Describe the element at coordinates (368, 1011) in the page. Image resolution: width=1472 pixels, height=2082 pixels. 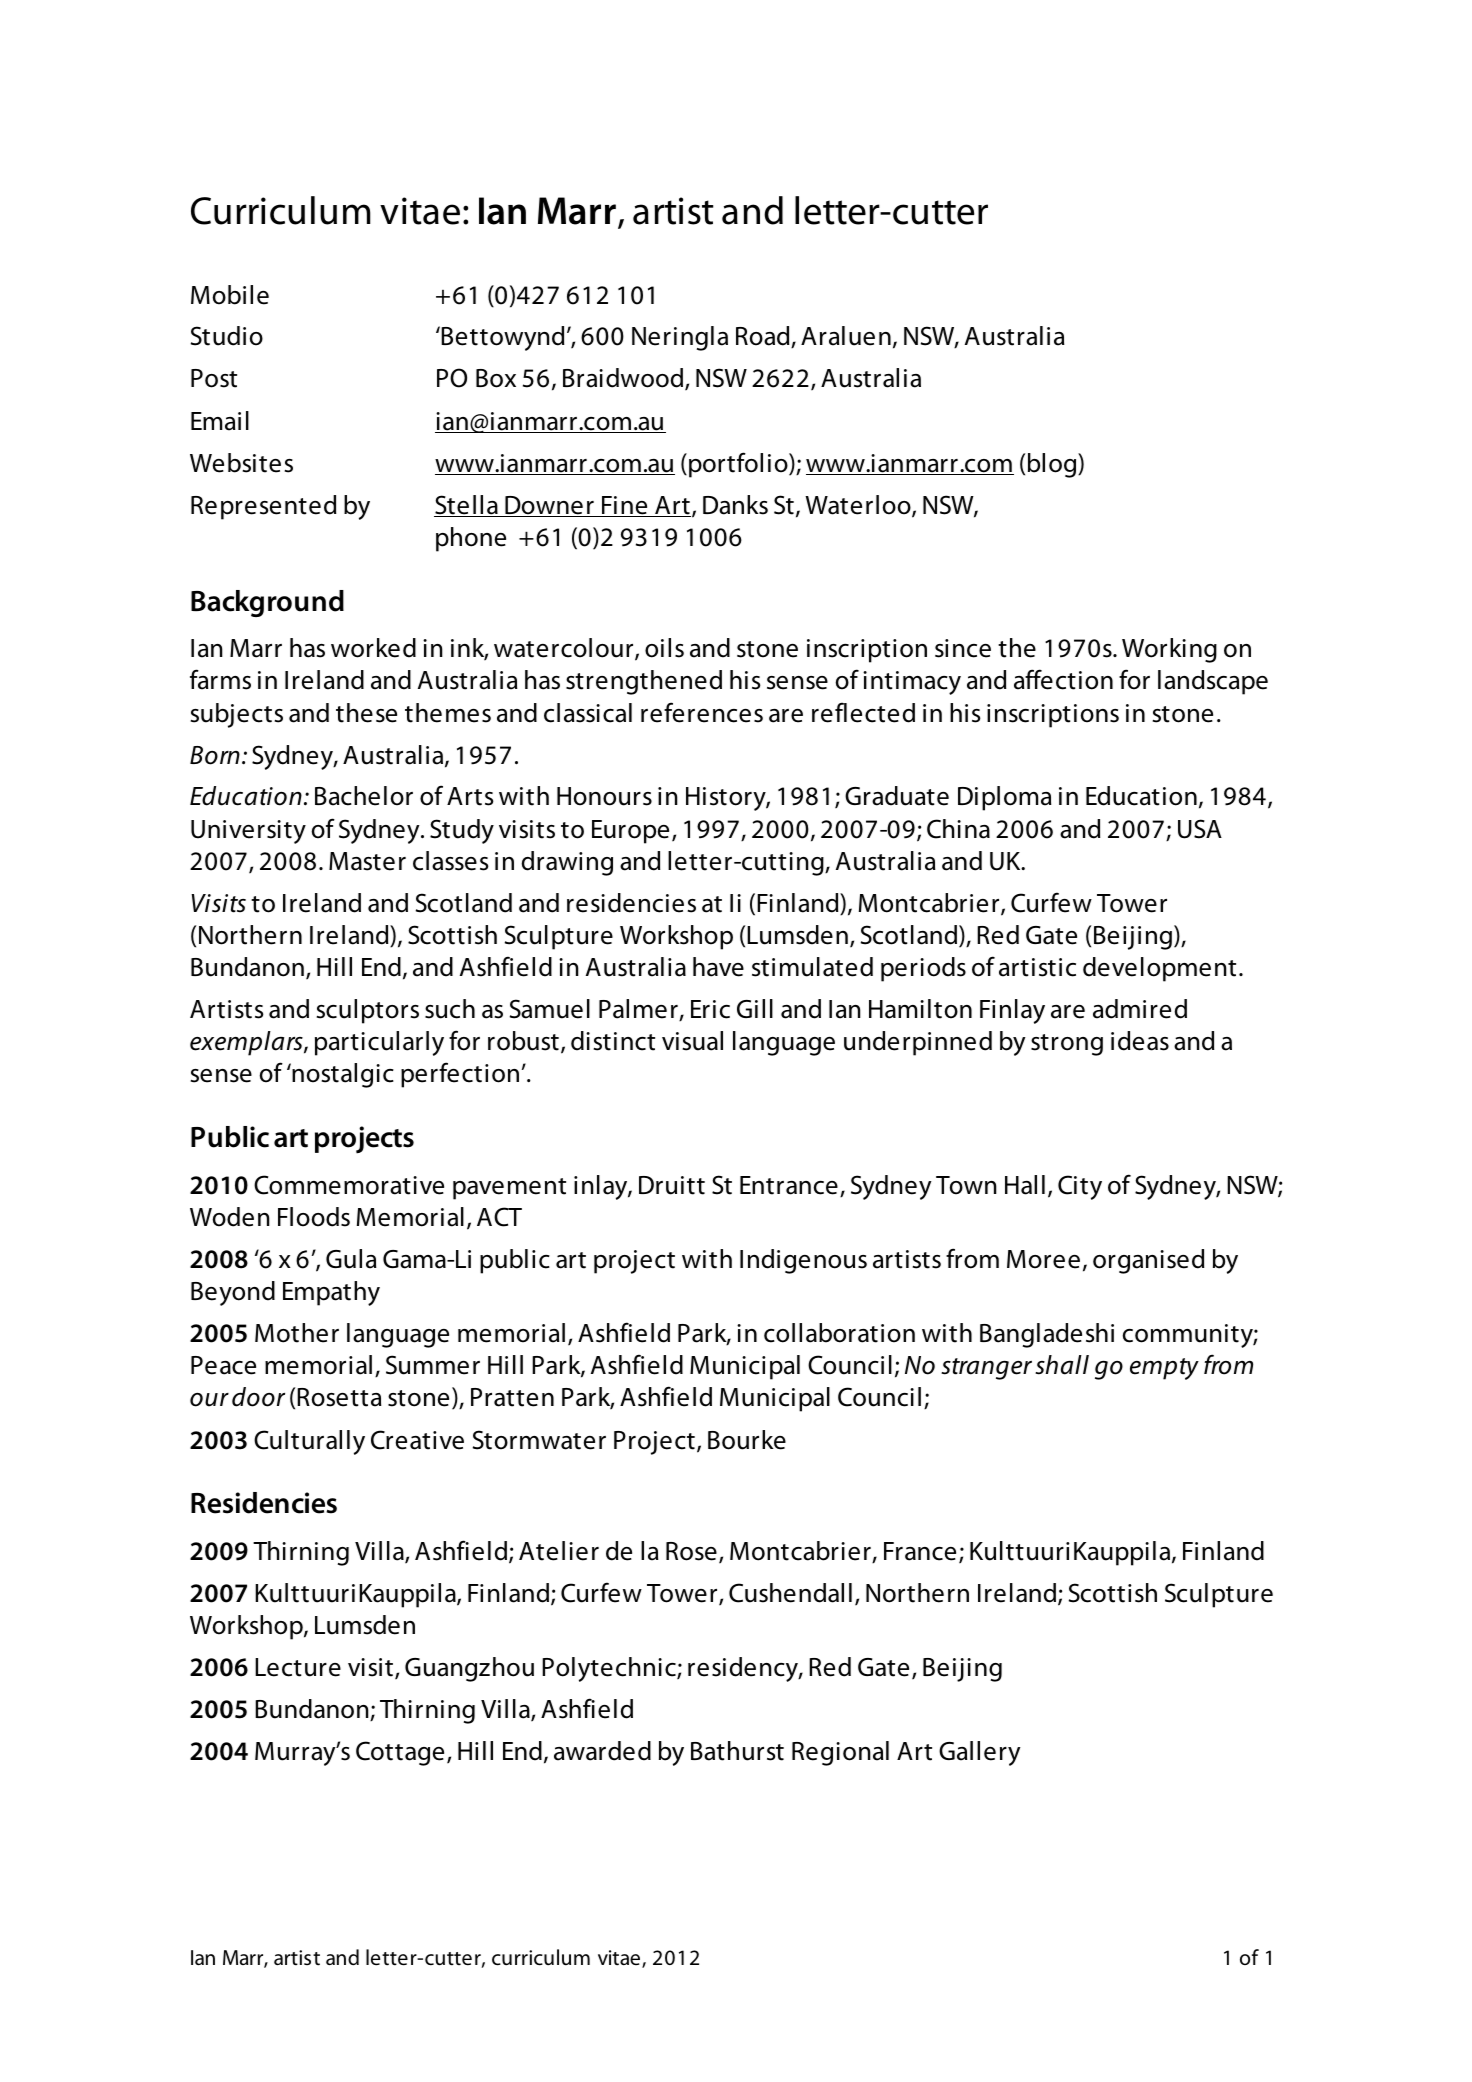
I see `sculptors` at that location.
